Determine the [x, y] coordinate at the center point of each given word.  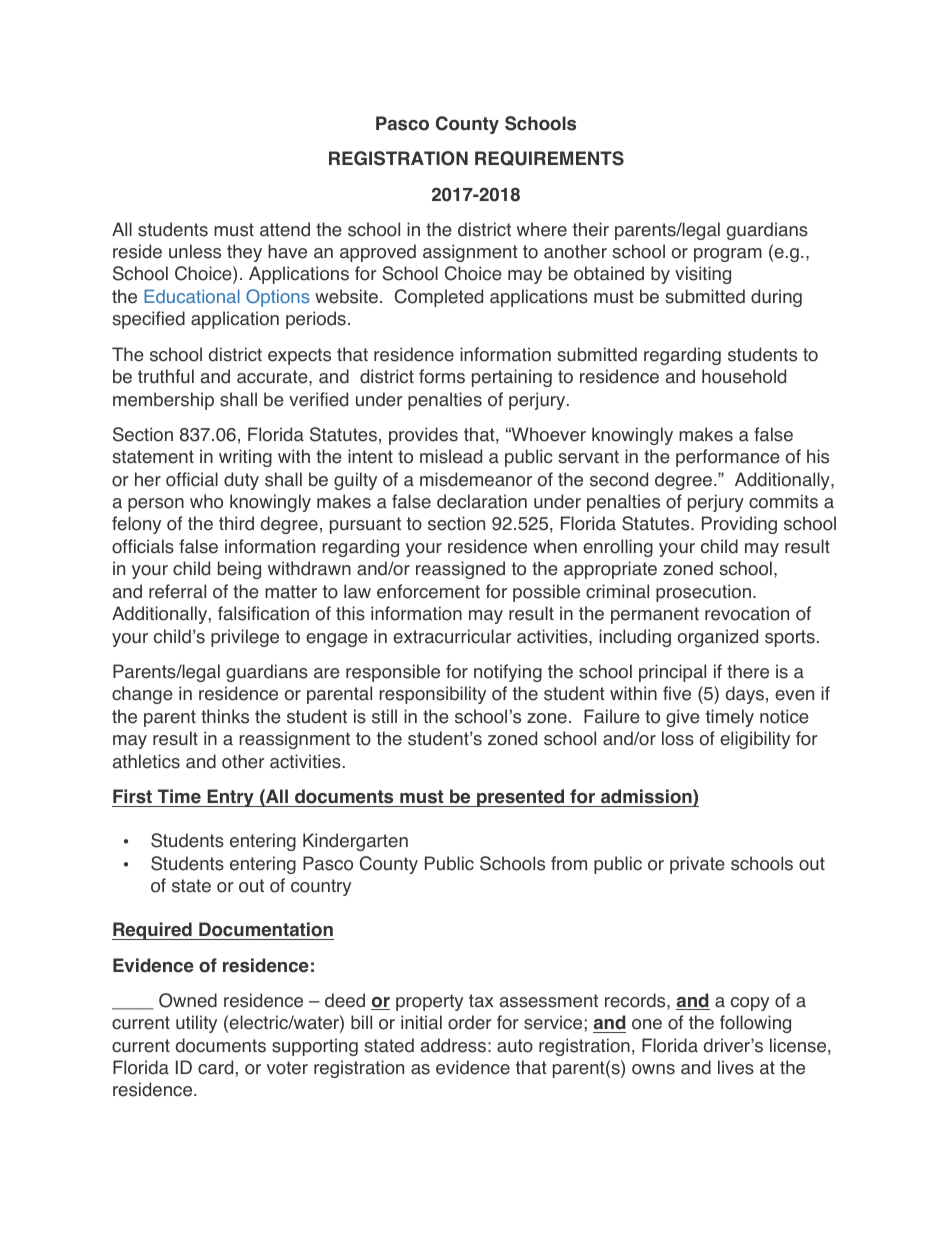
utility [196, 1024]
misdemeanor [476, 479]
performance [728, 458]
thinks [225, 716]
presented [521, 798]
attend [285, 229]
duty [241, 481]
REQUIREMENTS [549, 158]
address [453, 1045]
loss [678, 738]
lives [736, 1067]
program [728, 255]
